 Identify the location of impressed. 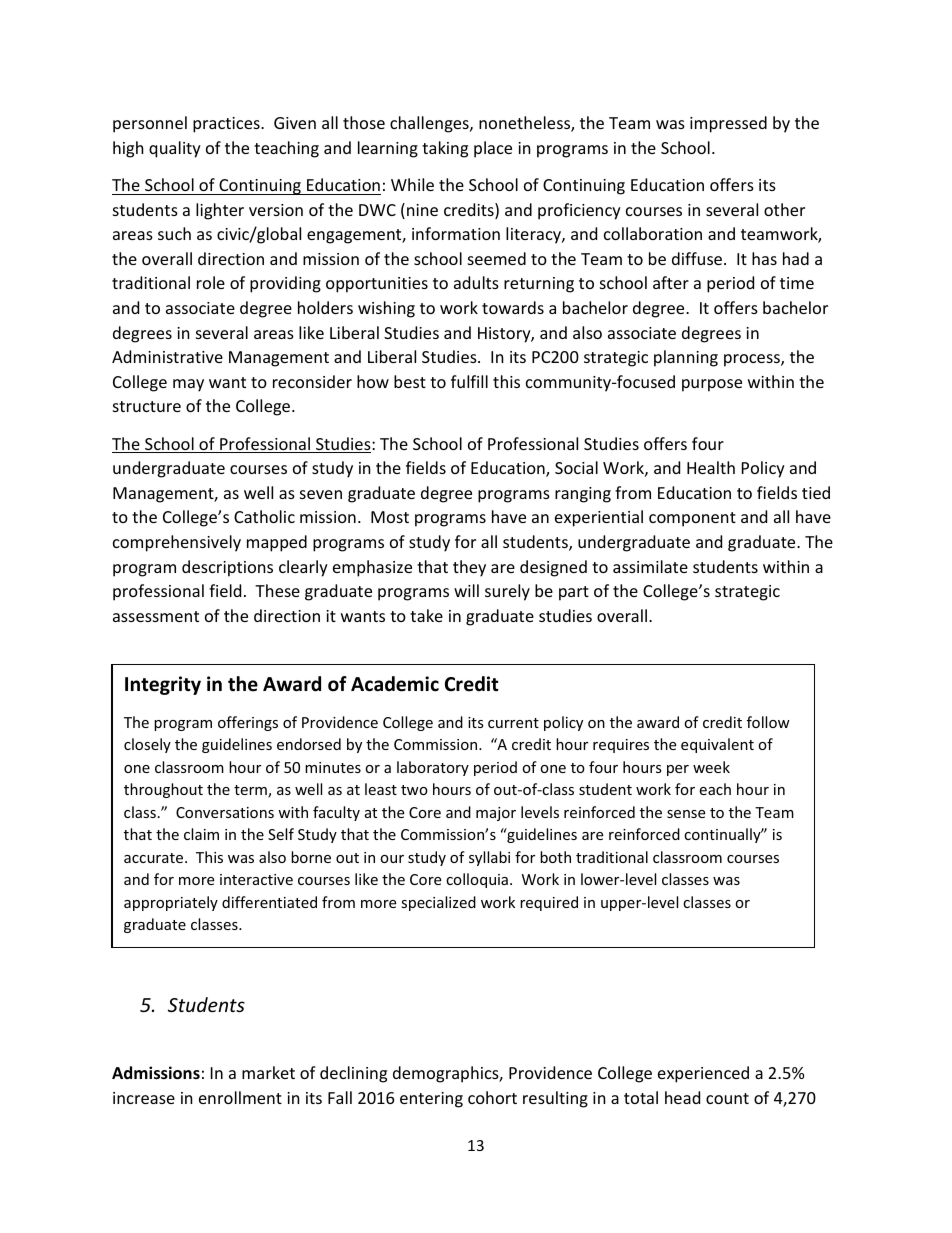
(728, 124).
